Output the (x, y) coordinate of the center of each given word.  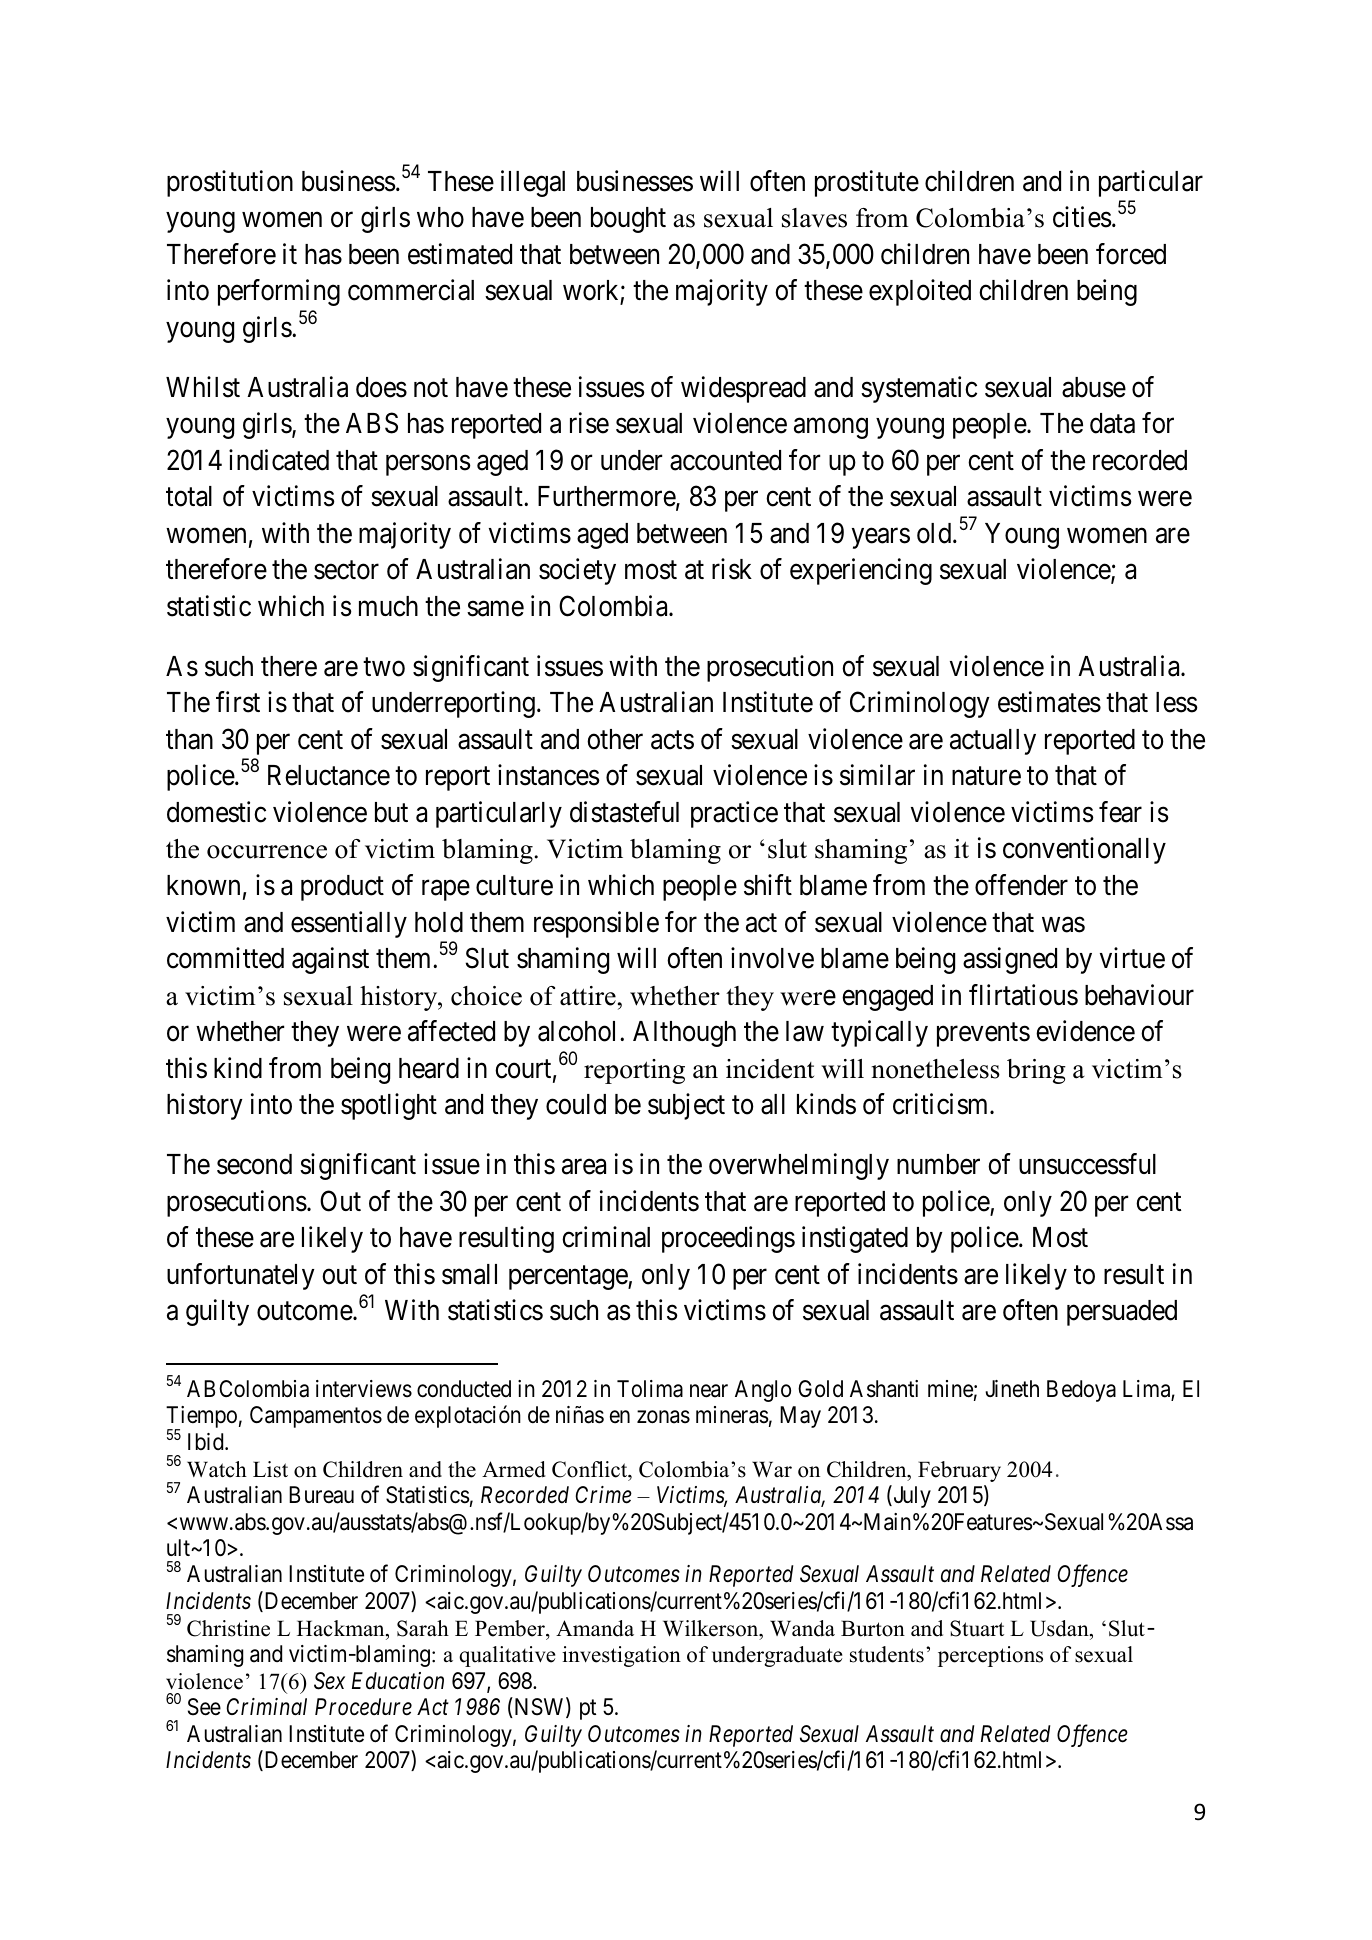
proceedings (728, 1239)
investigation (621, 1656)
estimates (1049, 702)
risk (732, 569)
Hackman (342, 1628)
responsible (596, 924)
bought (628, 220)
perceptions (990, 1656)
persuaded (1122, 1313)
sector (346, 570)
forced (1131, 254)
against (330, 960)
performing (279, 293)
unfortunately (241, 1276)
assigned (1010, 960)
